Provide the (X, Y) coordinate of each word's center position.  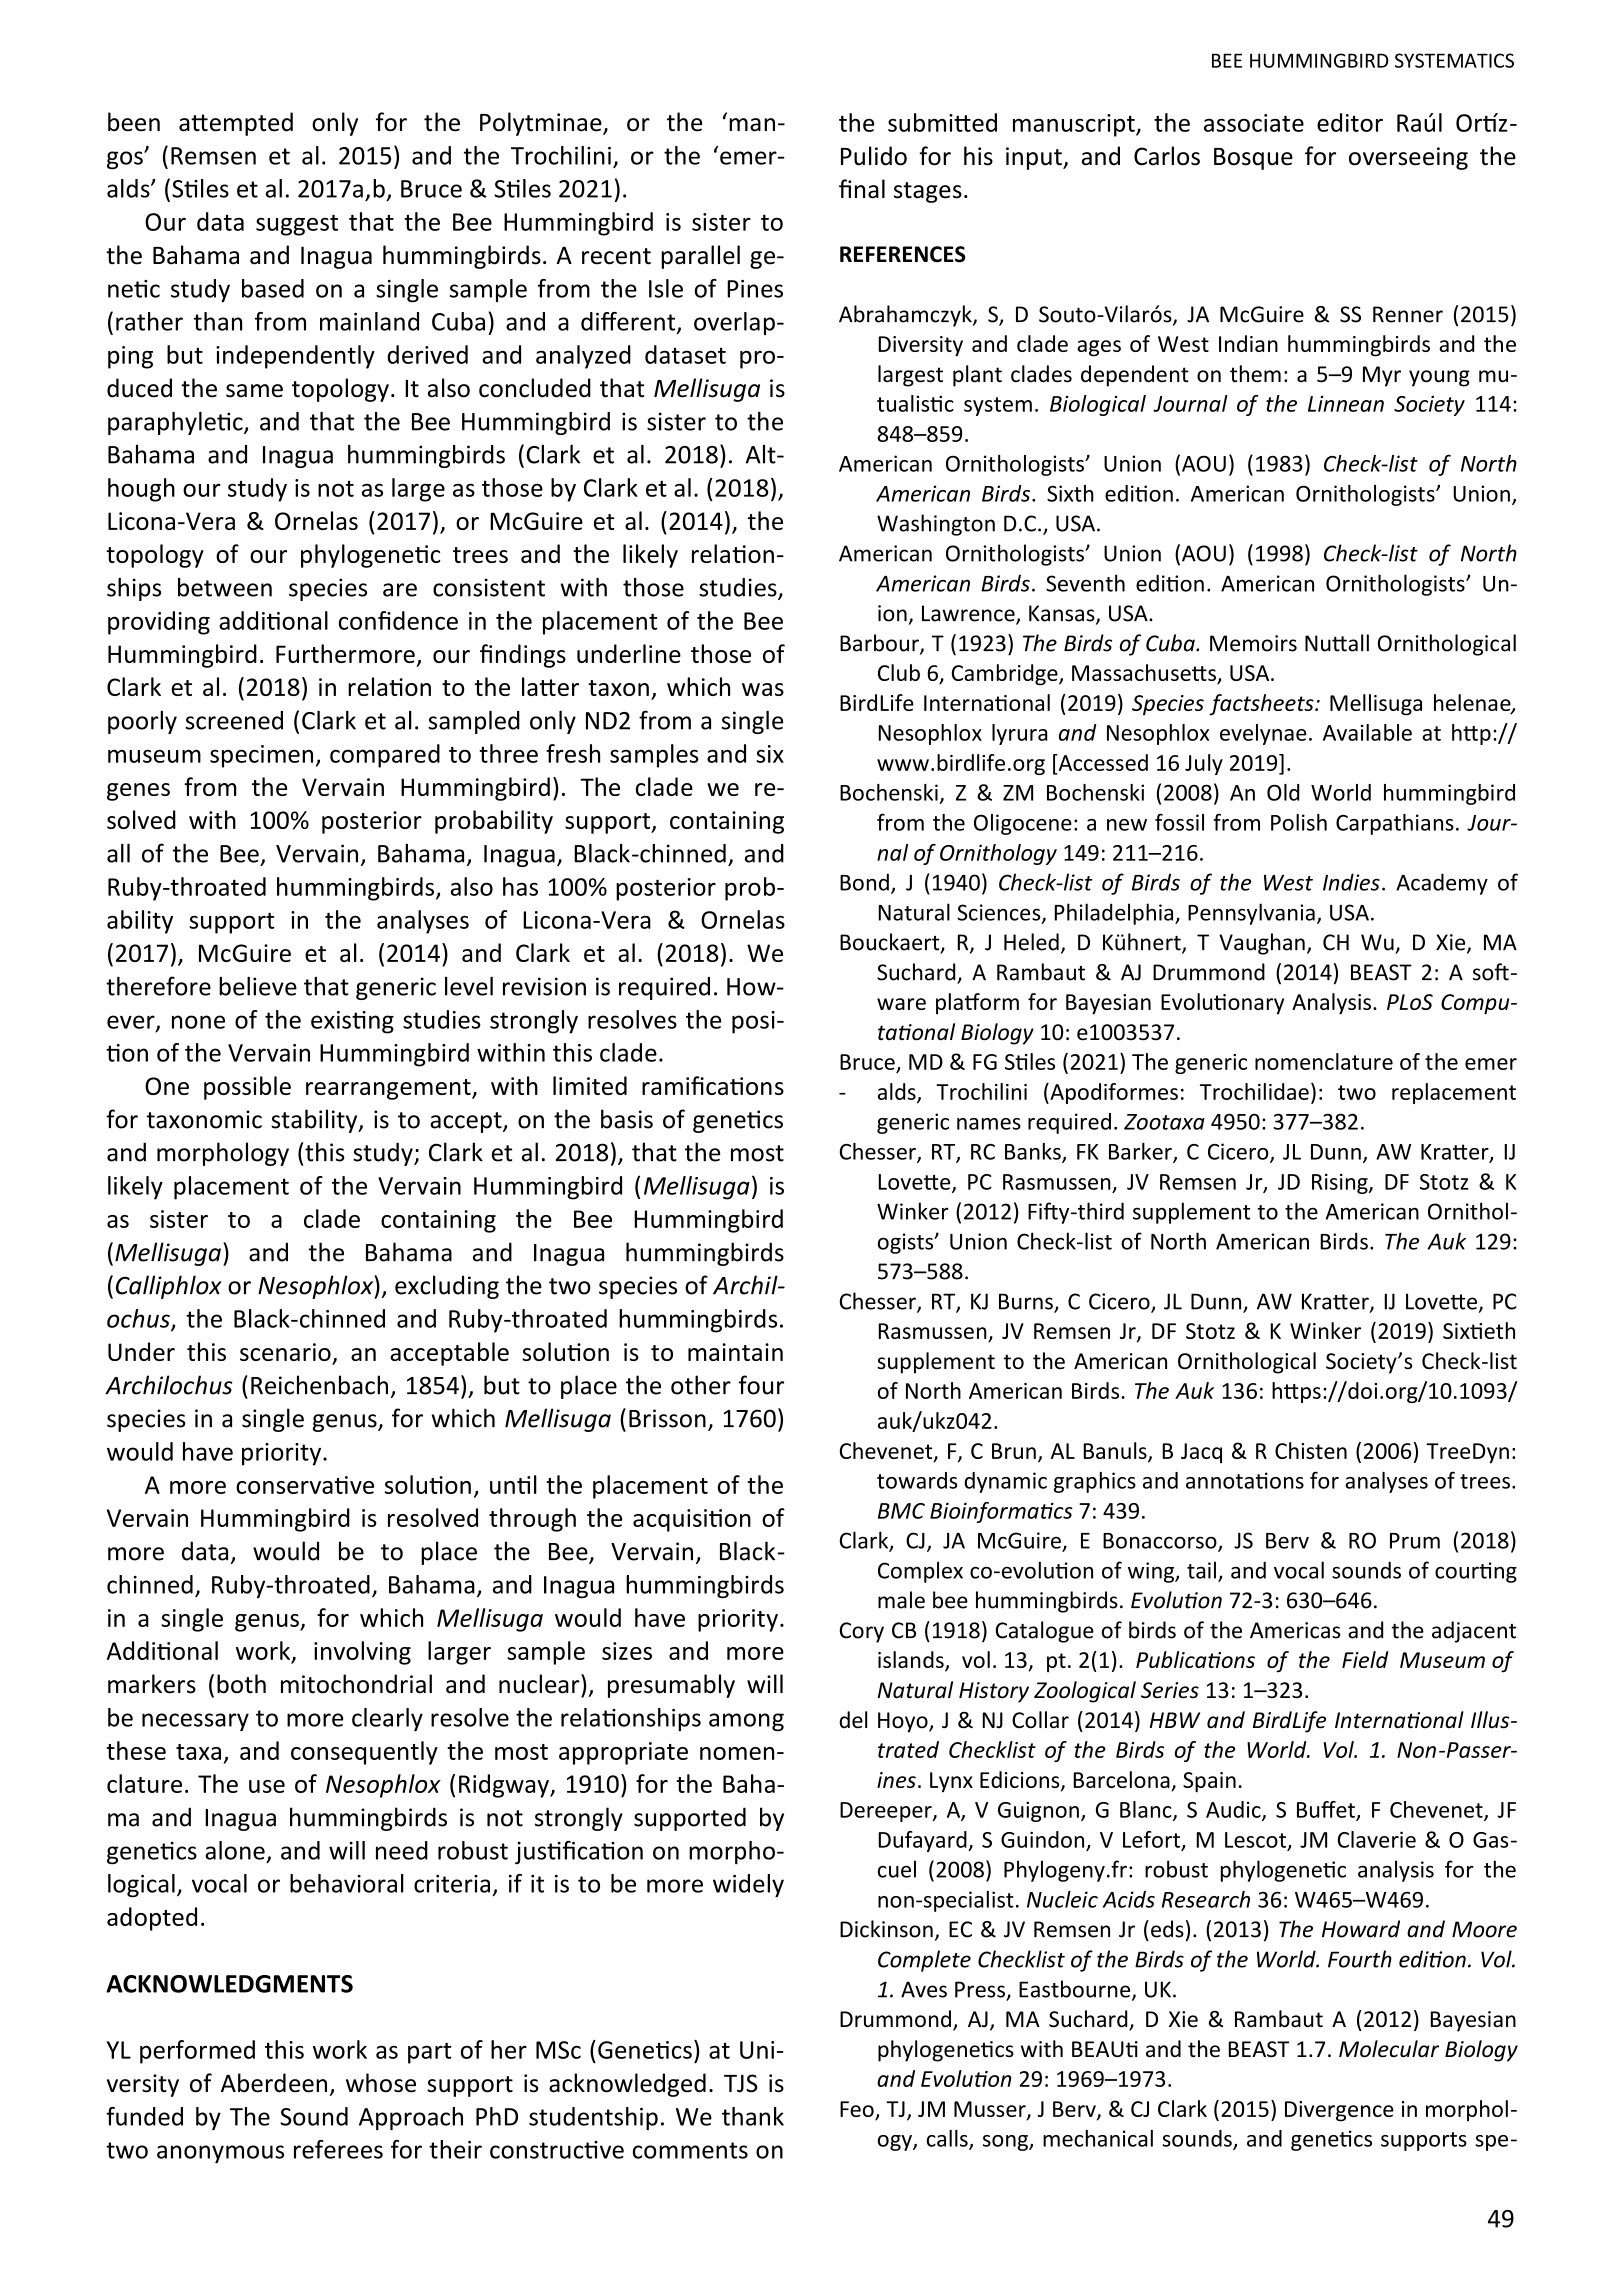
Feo (857, 2109)
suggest (297, 225)
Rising (1341, 1183)
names (989, 1124)
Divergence (1339, 2111)
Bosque (1253, 159)
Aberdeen (274, 2083)
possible (247, 1088)
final (862, 189)
